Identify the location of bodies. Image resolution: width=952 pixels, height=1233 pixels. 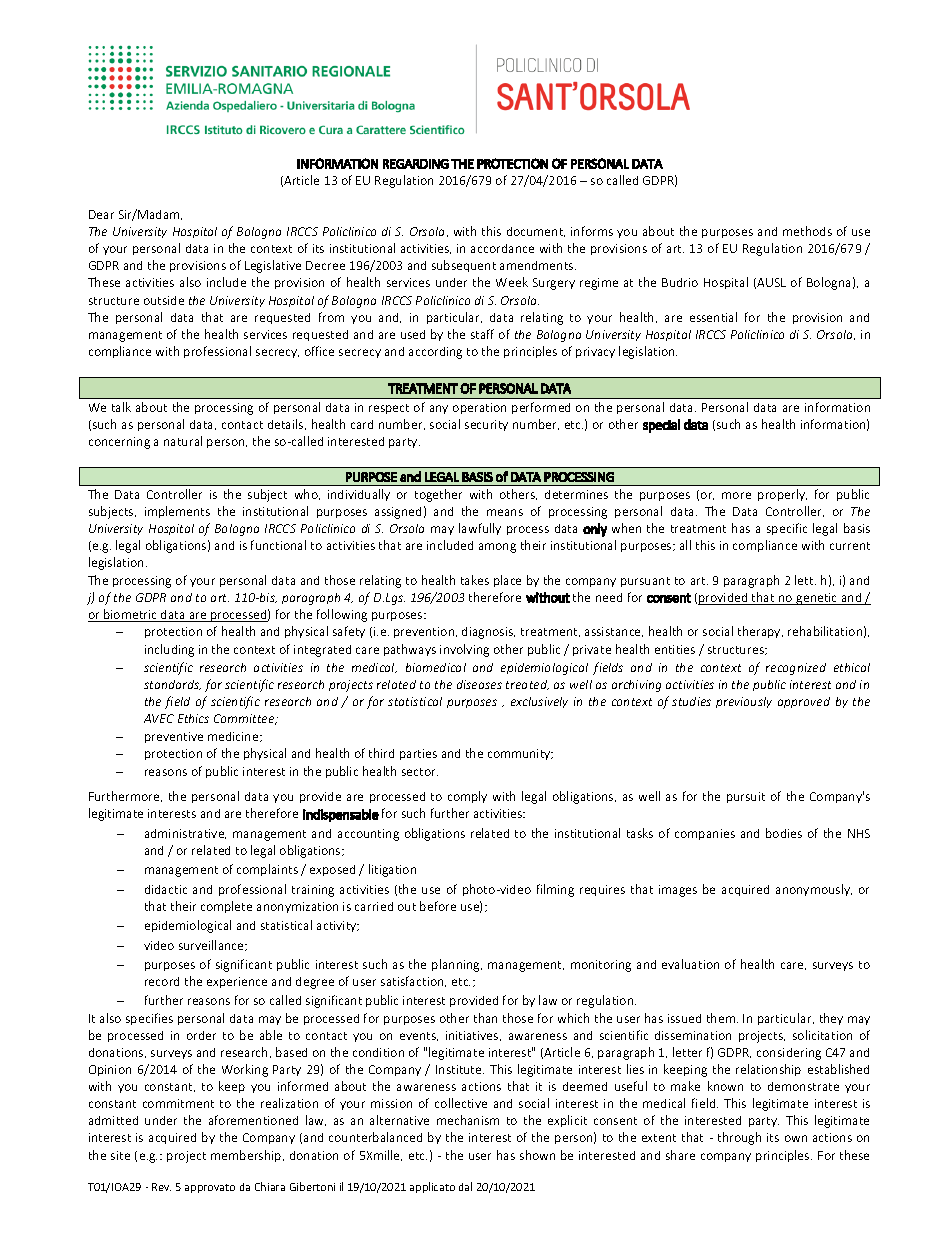
(784, 833).
